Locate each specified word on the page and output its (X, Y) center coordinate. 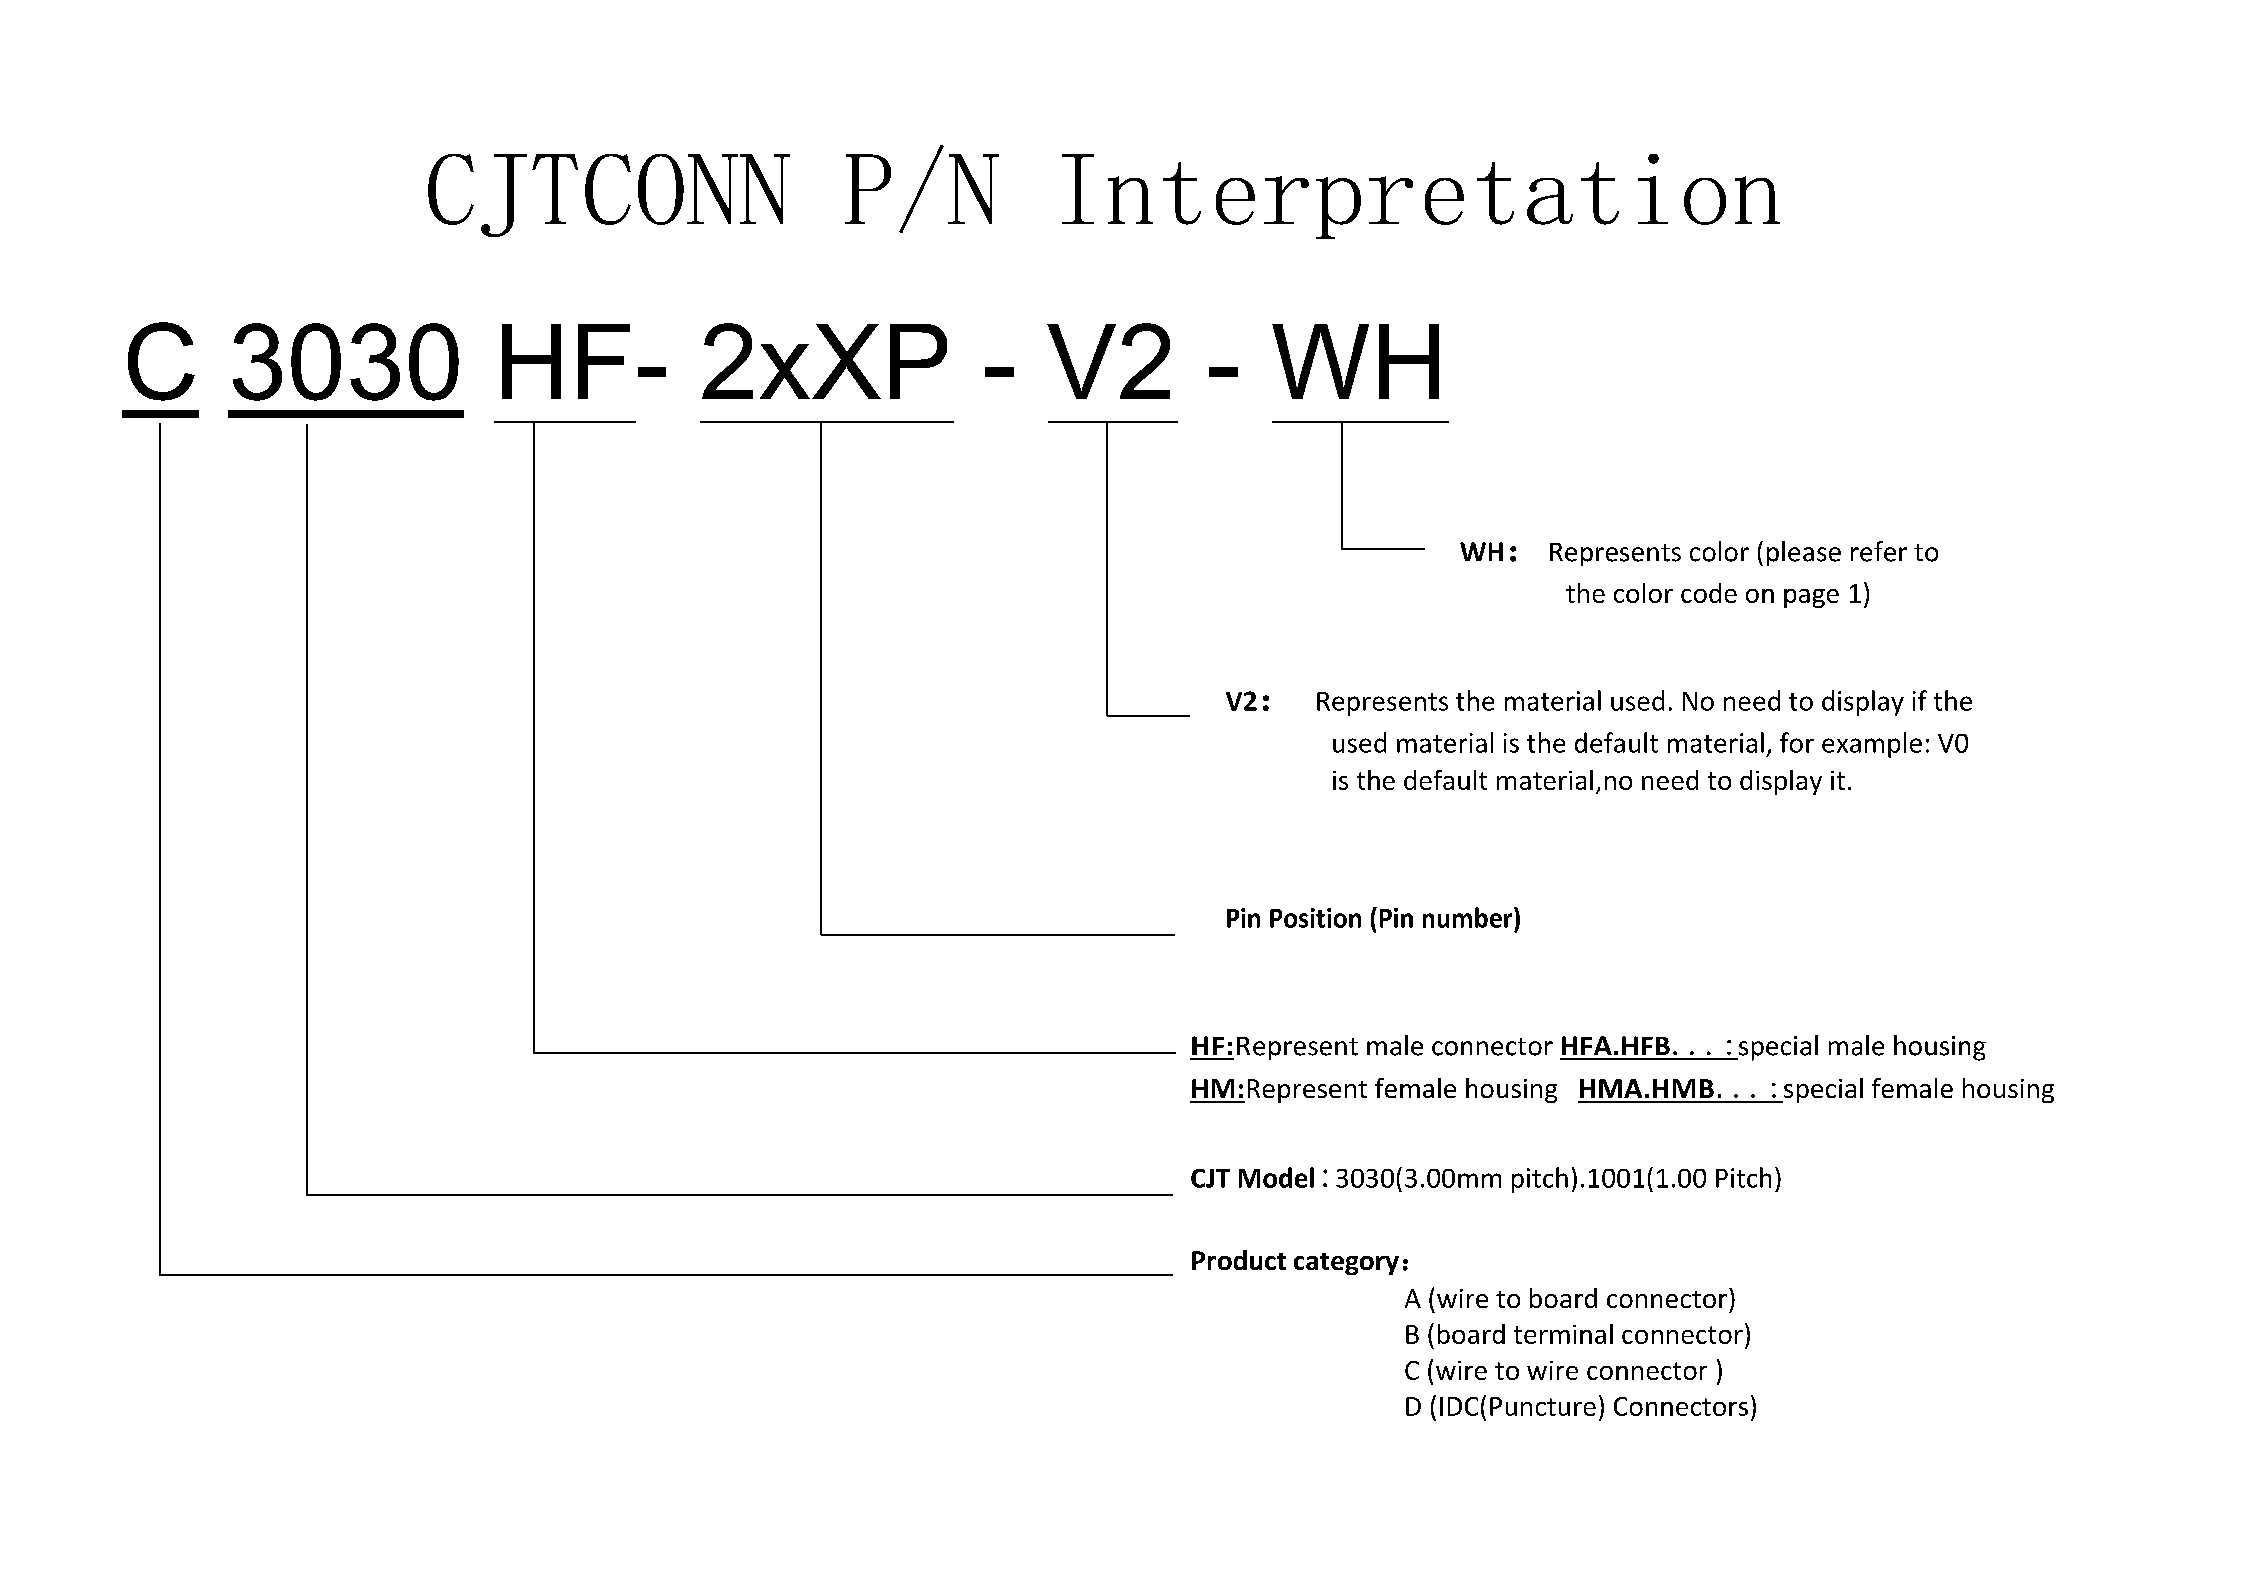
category (1346, 1264)
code (1709, 593)
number (1469, 917)
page (1811, 598)
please (1804, 553)
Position (1315, 918)
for (1797, 742)
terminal (1563, 1334)
